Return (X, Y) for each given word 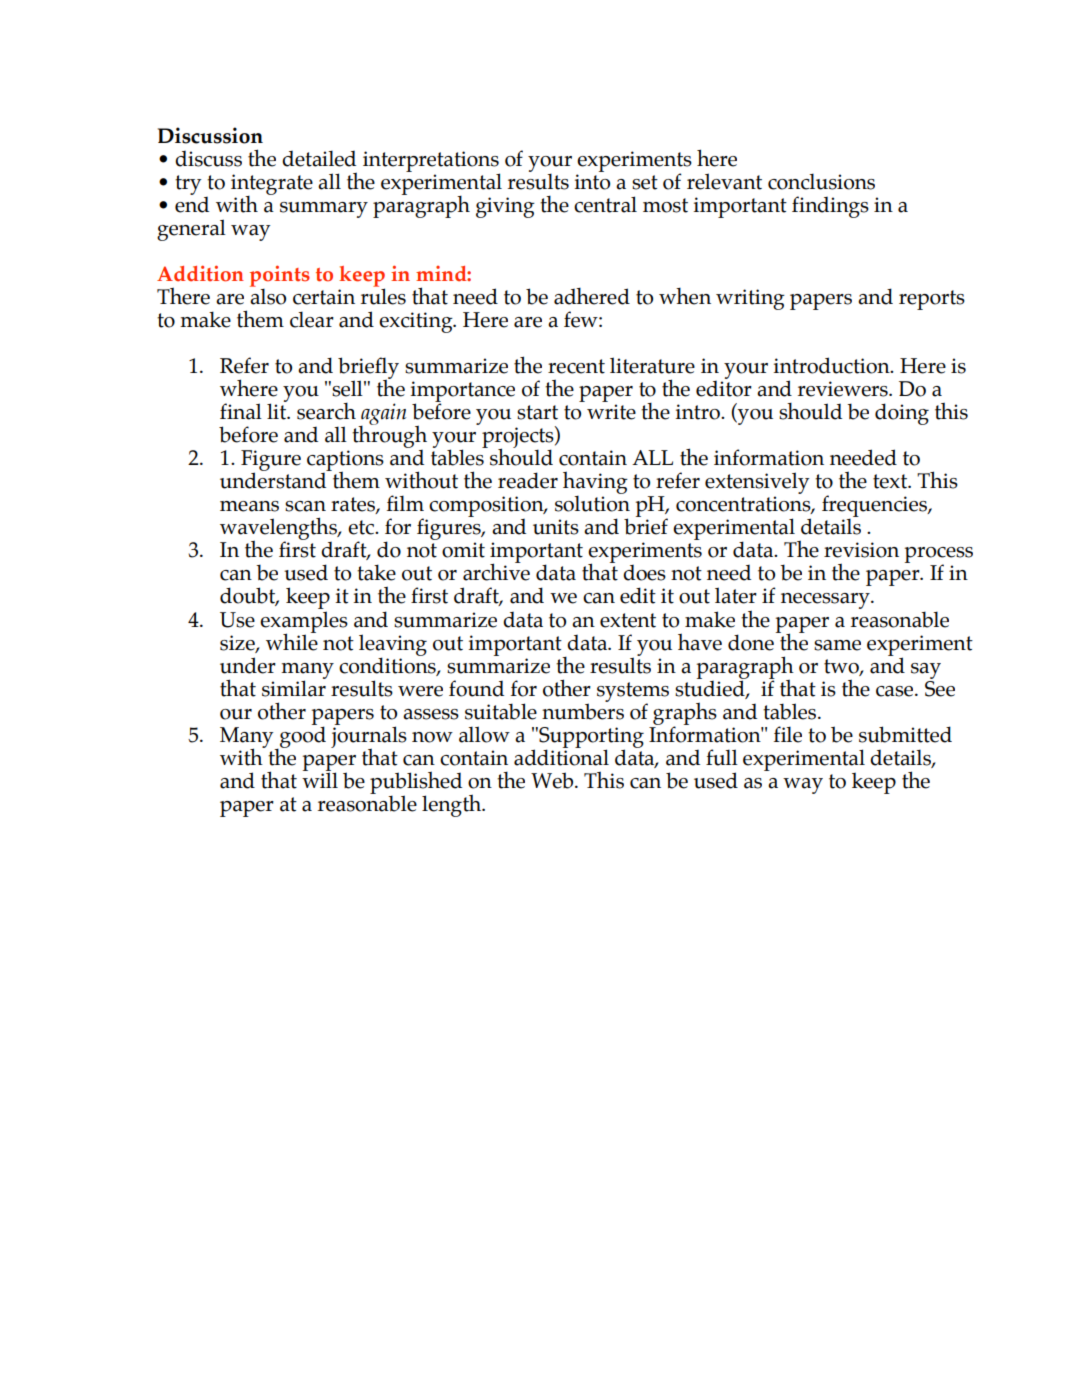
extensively (757, 484)
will (320, 779)
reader (528, 480)
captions (345, 461)
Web (553, 780)
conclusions (821, 181)
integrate (272, 185)
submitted (905, 734)
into (592, 182)
